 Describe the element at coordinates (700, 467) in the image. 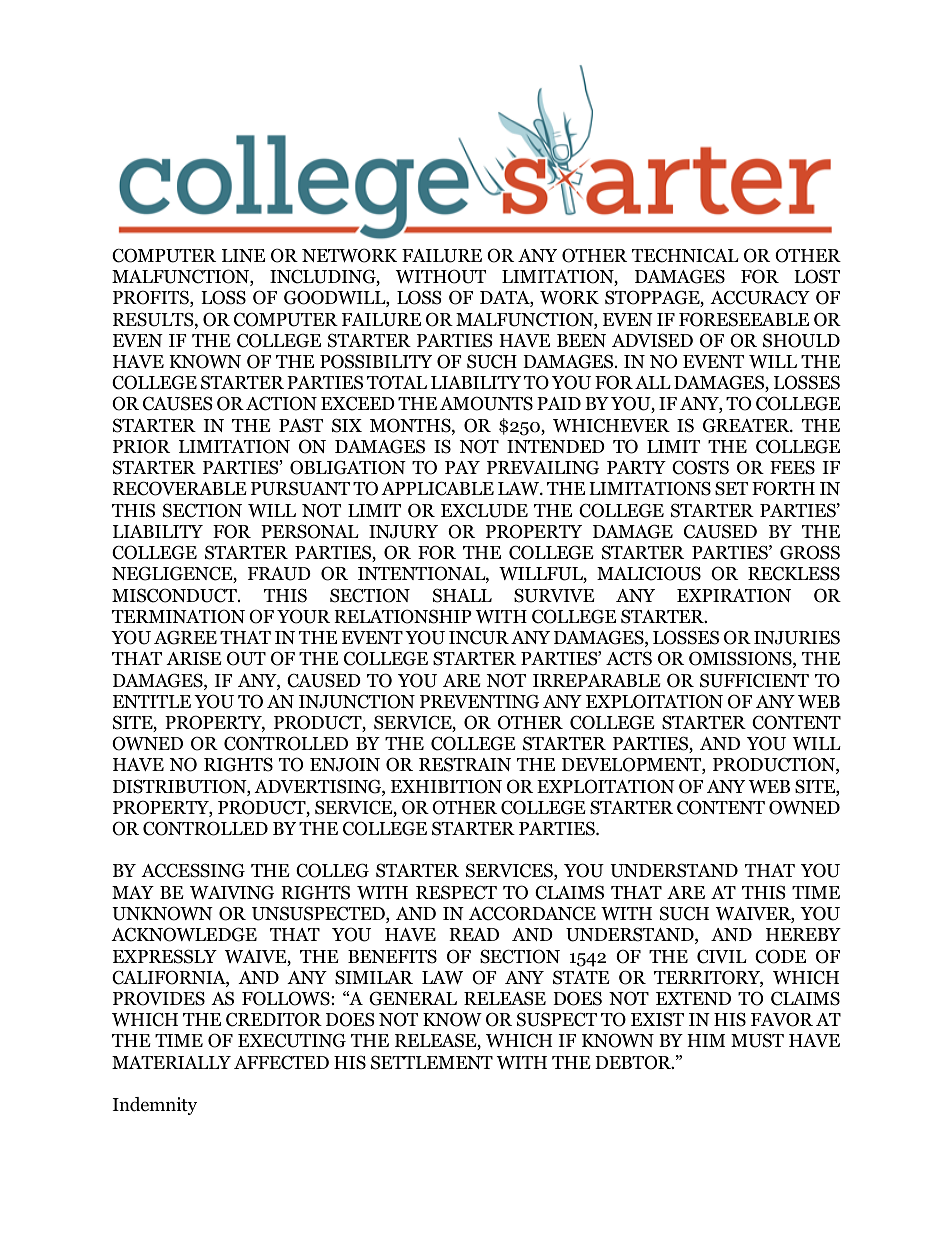

I see `COSTS` at that location.
